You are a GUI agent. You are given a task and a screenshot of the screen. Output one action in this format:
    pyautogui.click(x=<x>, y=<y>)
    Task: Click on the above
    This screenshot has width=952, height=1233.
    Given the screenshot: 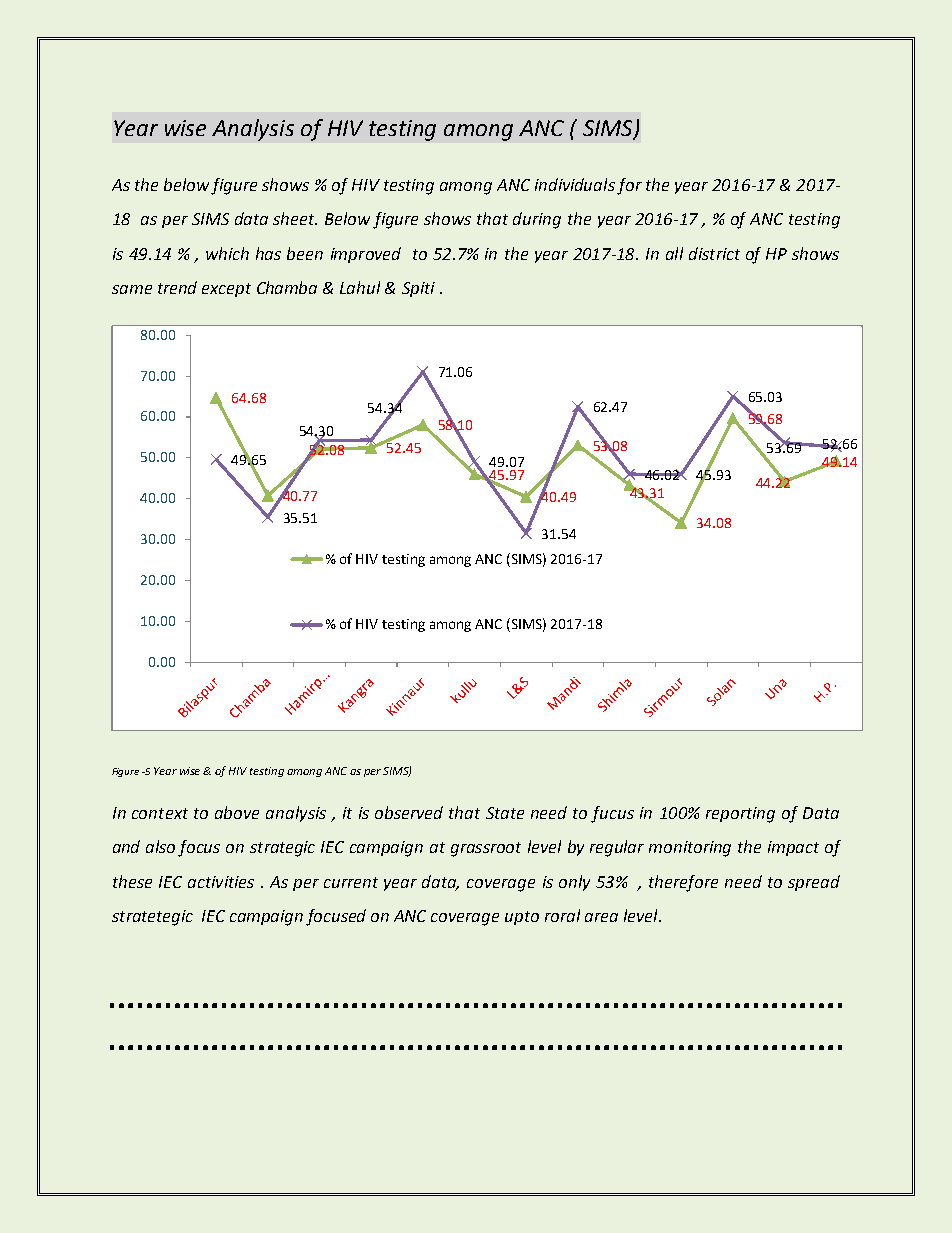 What is the action you would take?
    pyautogui.click(x=237, y=812)
